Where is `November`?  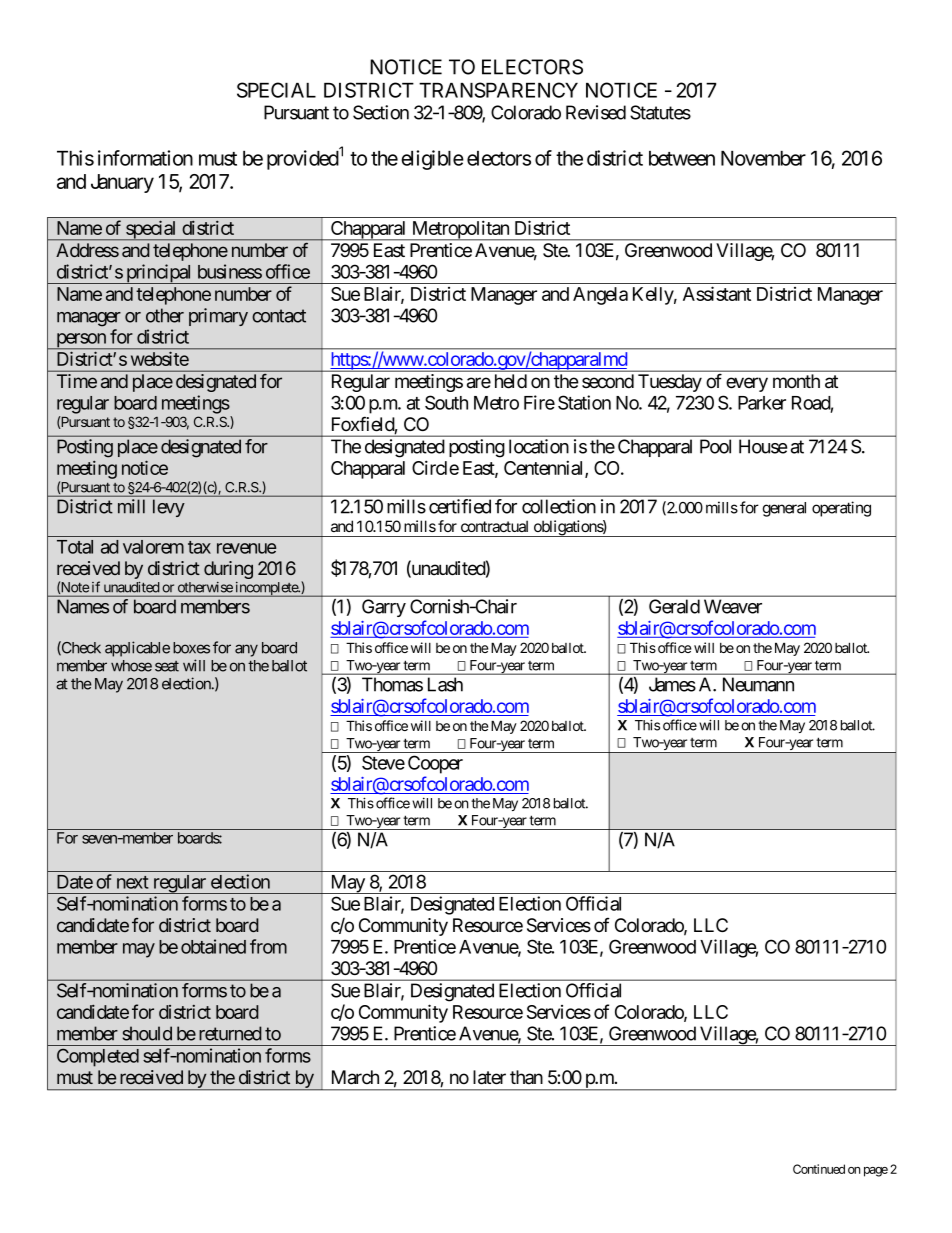
November is located at coordinates (763, 158).
